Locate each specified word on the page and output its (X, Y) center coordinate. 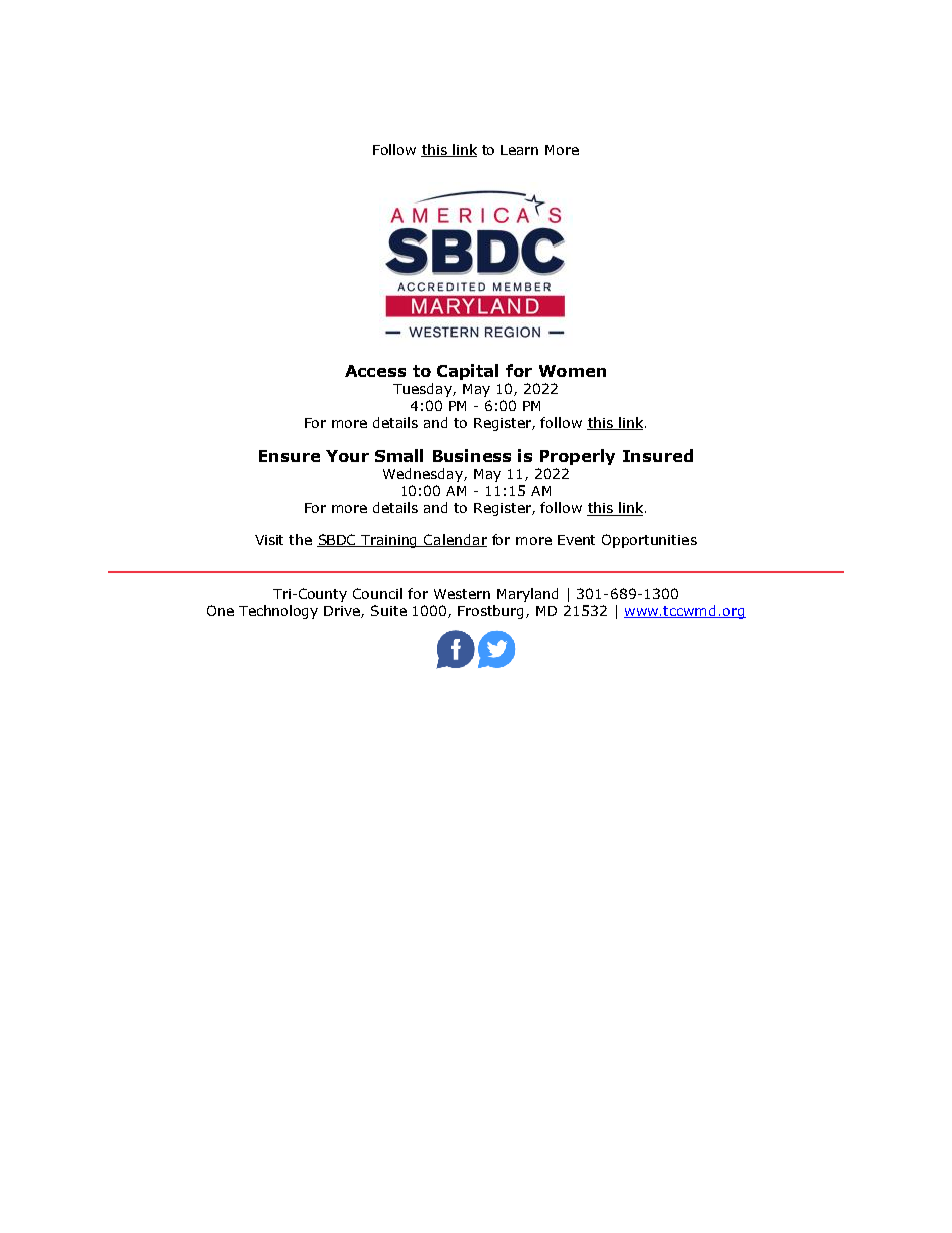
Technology (278, 612)
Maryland (527, 595)
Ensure (289, 456)
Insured (658, 455)
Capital (467, 372)
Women (572, 371)
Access (375, 371)
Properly (577, 457)
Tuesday (423, 390)
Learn (519, 150)
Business (472, 455)
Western (462, 594)
